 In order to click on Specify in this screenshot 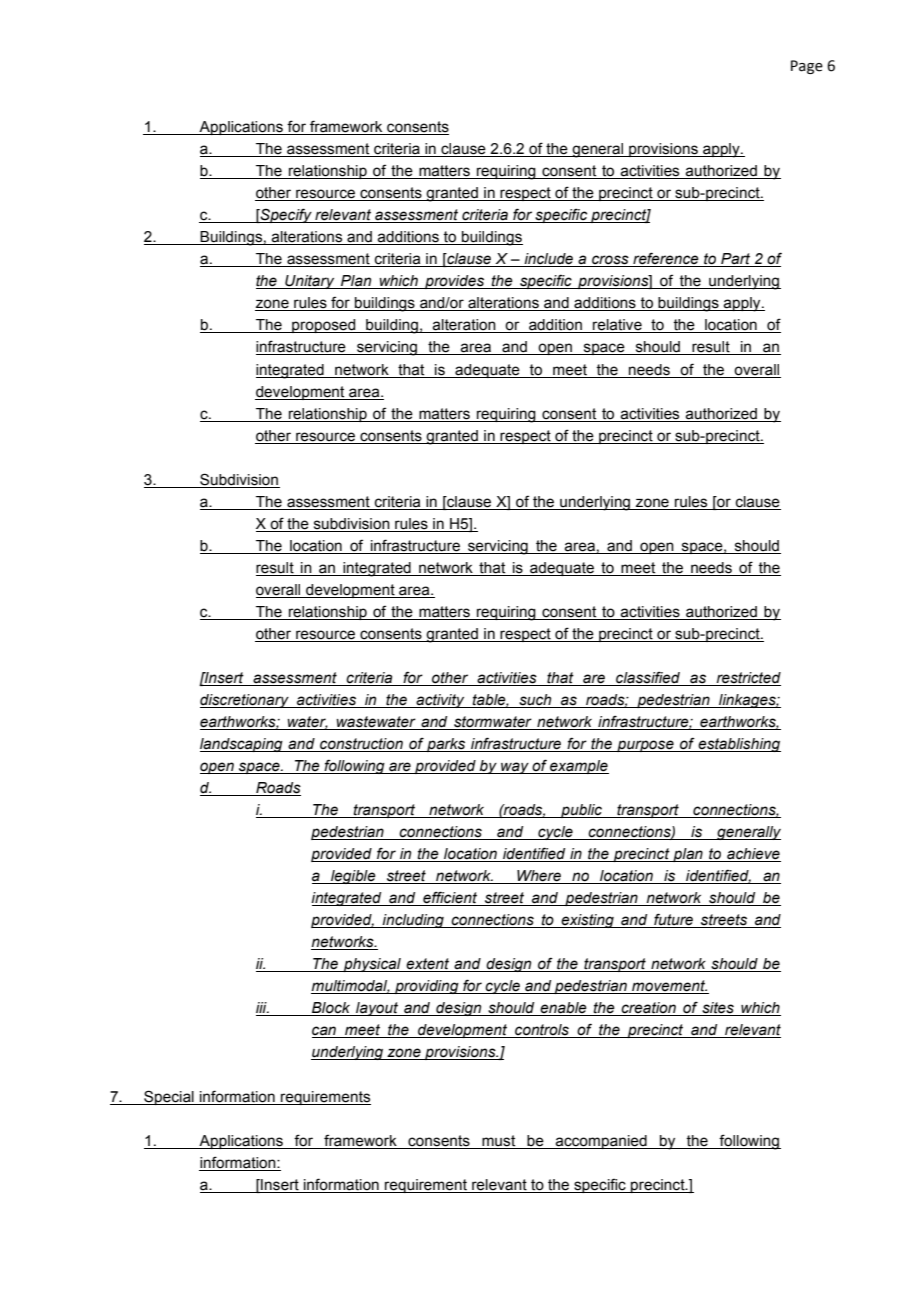, I will do `click(286, 215)`.
